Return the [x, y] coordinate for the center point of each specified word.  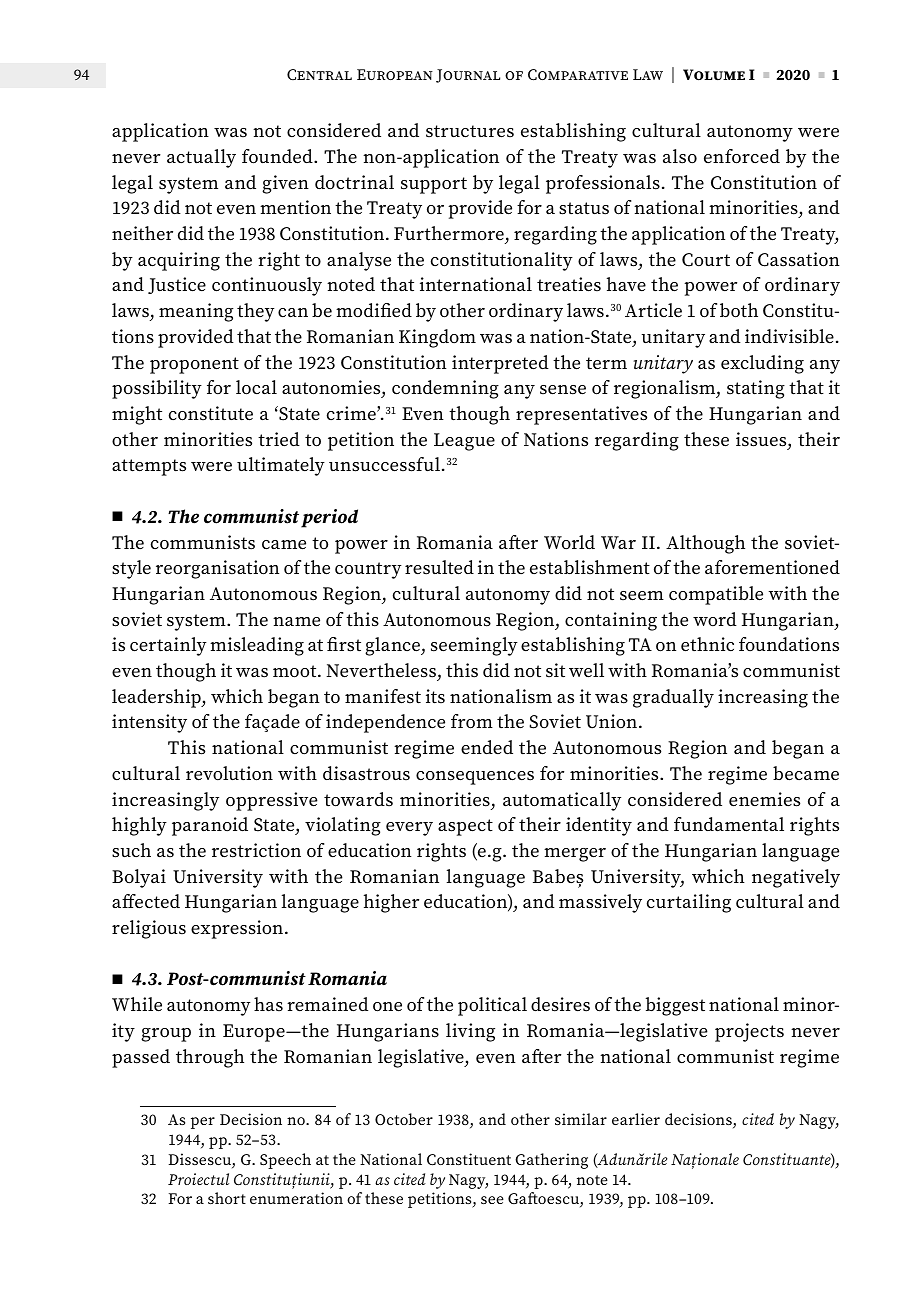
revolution [229, 773]
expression [237, 929]
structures [470, 131]
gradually [673, 698]
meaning [196, 312]
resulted [439, 567]
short [227, 1198]
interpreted [500, 364]
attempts [149, 467]
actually [201, 158]
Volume [714, 74]
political [492, 1006]
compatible [716, 595]
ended [487, 747]
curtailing [689, 903]
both [739, 310]
